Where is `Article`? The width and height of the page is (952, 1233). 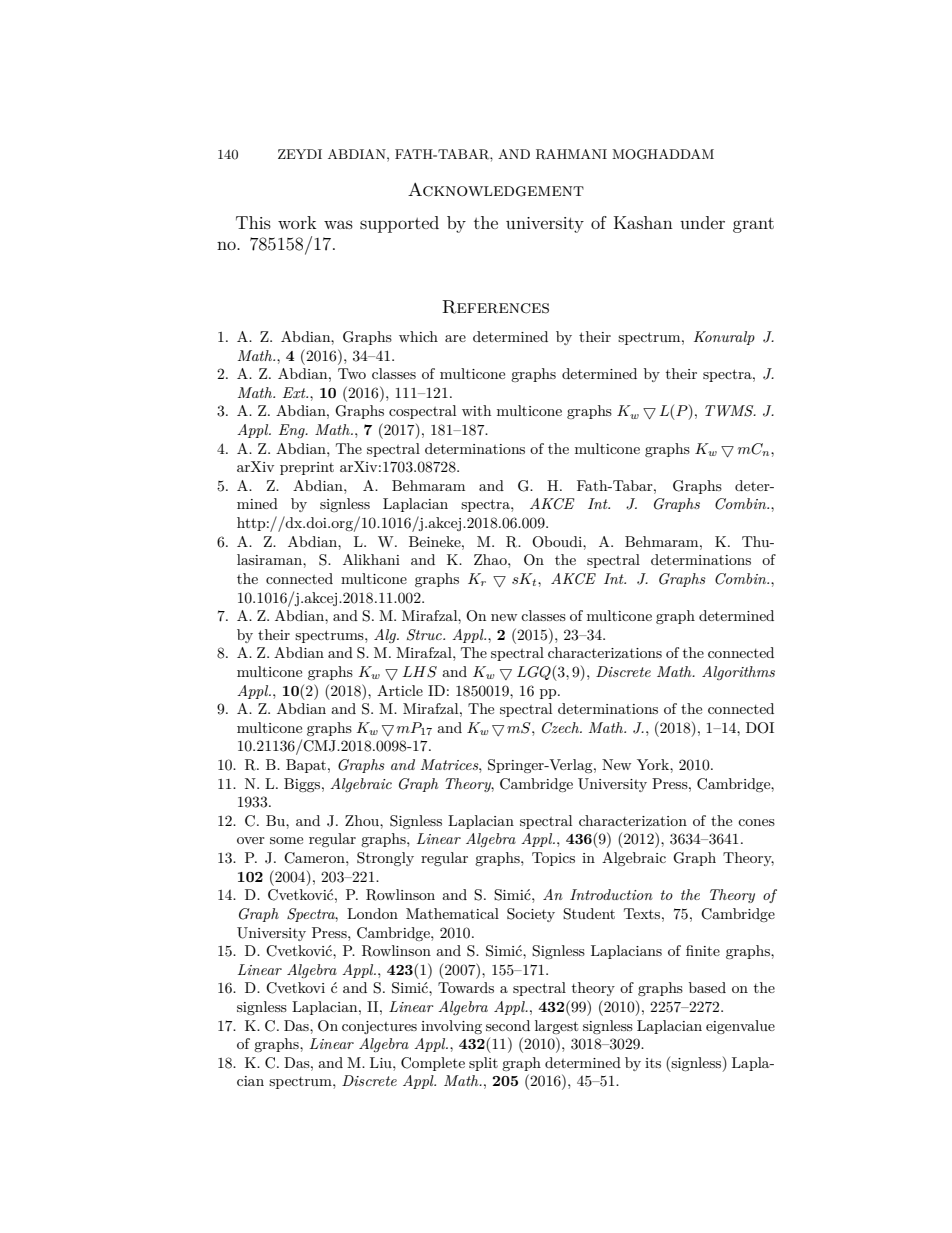 Article is located at coordinates (400, 690).
